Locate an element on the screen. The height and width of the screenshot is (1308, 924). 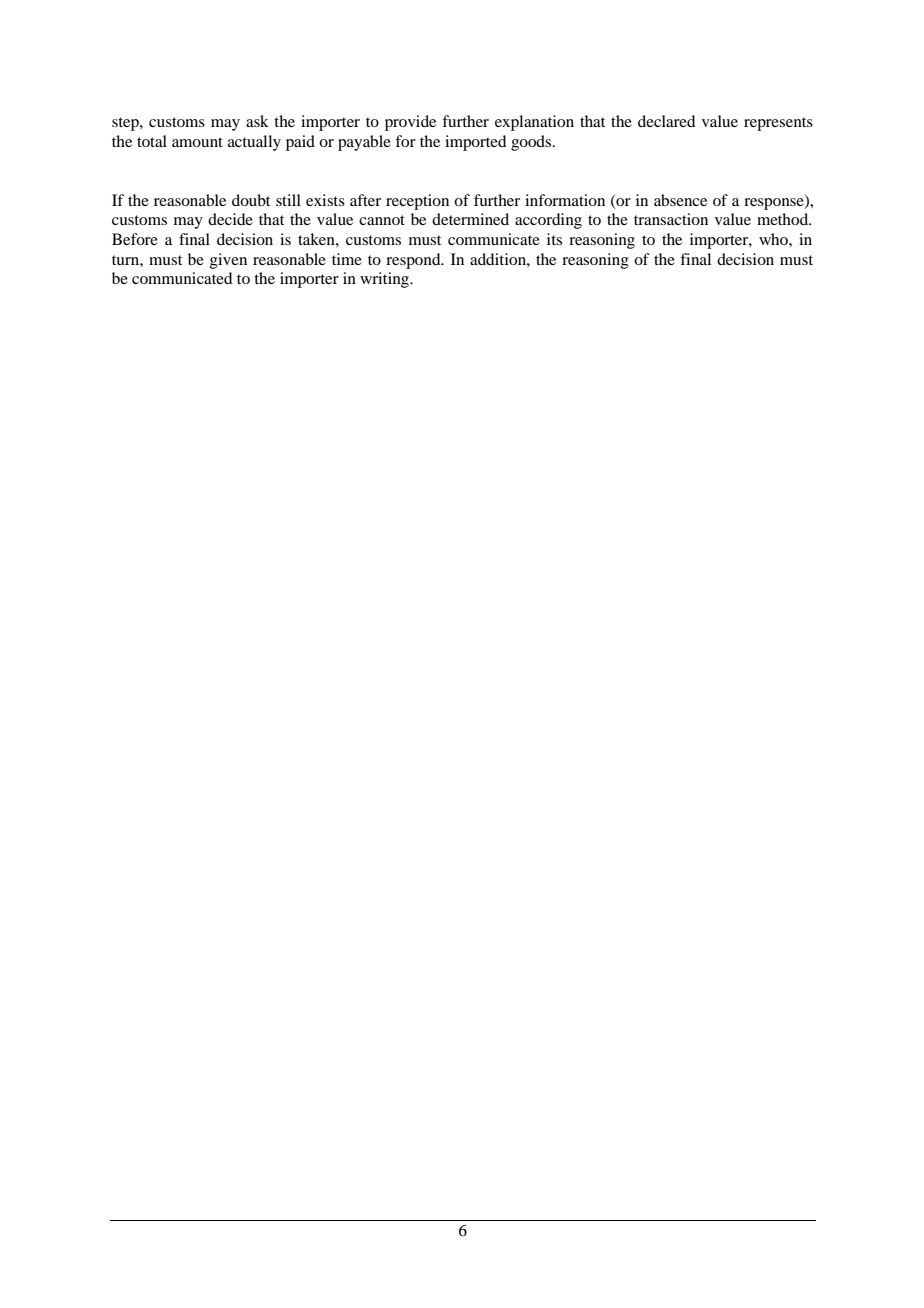
provide is located at coordinates (410, 123).
